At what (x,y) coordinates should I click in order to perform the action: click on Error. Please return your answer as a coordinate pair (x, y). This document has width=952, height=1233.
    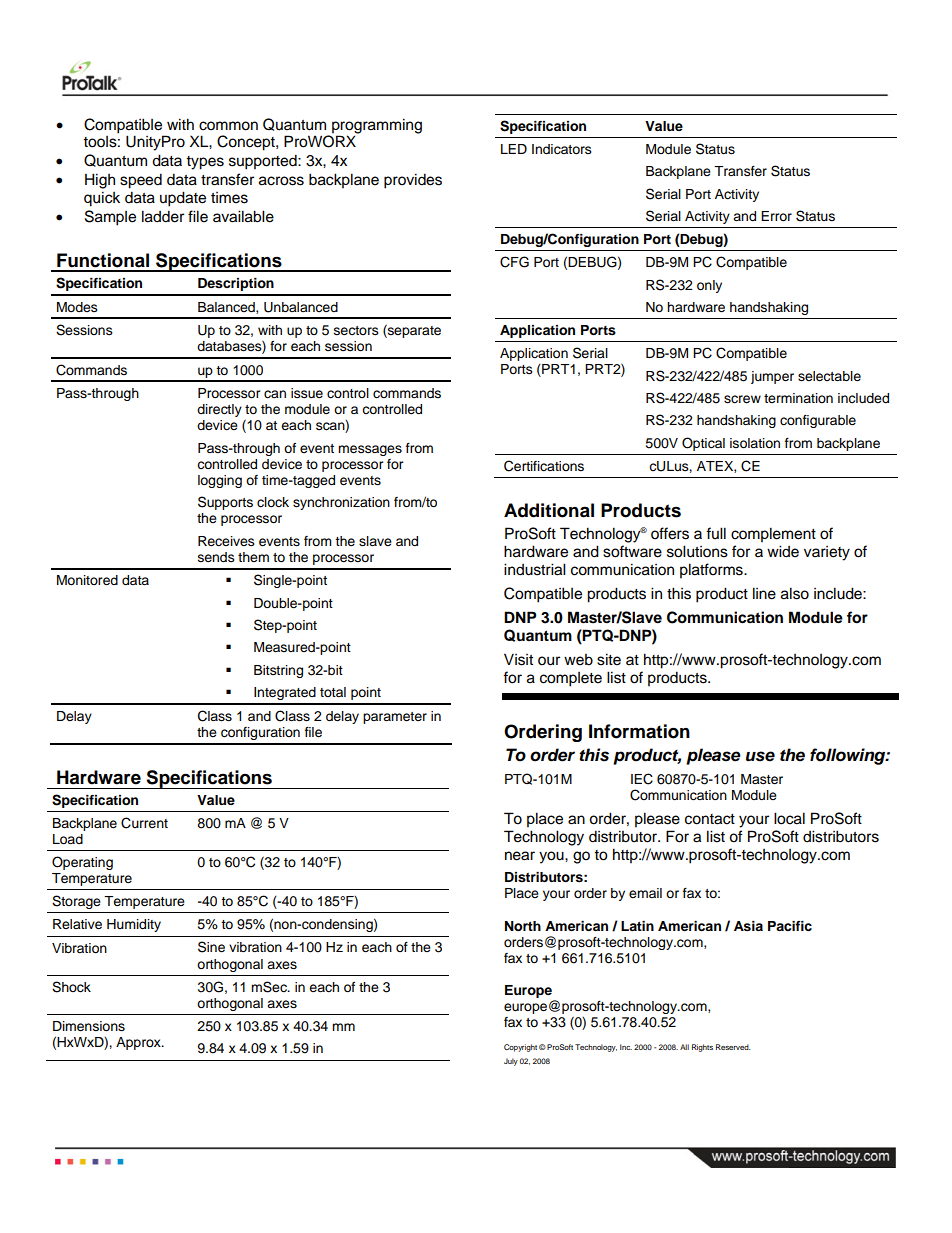
    Looking at the image, I should click on (776, 216).
